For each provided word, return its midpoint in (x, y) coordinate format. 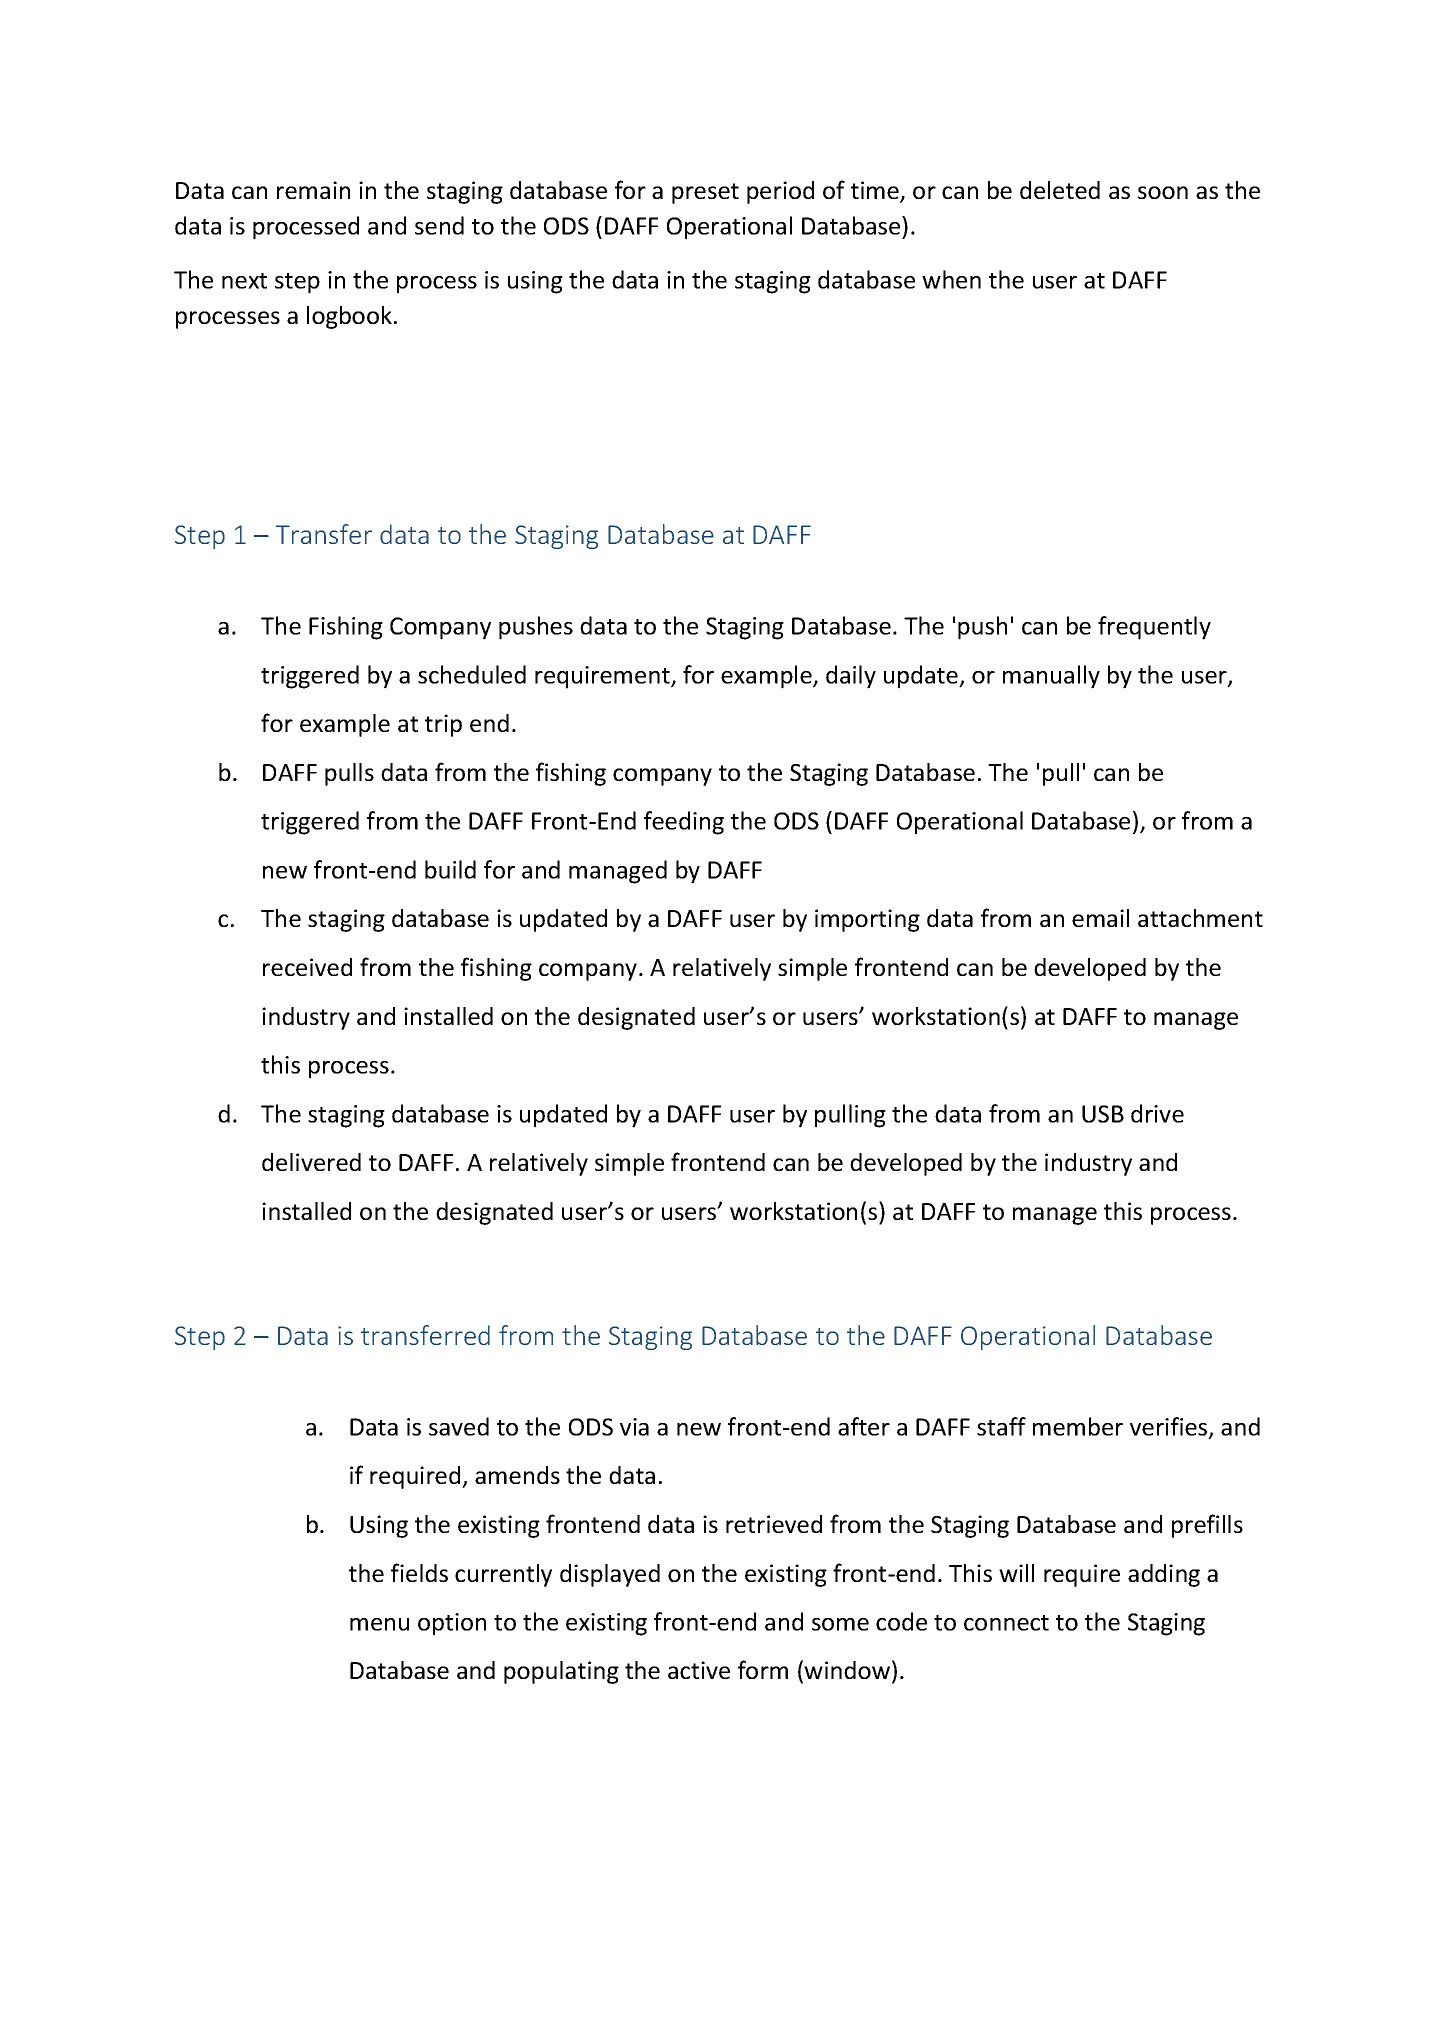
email (1100, 918)
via (634, 1427)
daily (851, 677)
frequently (1154, 628)
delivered (311, 1162)
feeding (684, 823)
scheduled (472, 674)
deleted (1060, 190)
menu (379, 1624)
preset (705, 193)
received (307, 967)
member (1078, 1426)
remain (313, 190)
